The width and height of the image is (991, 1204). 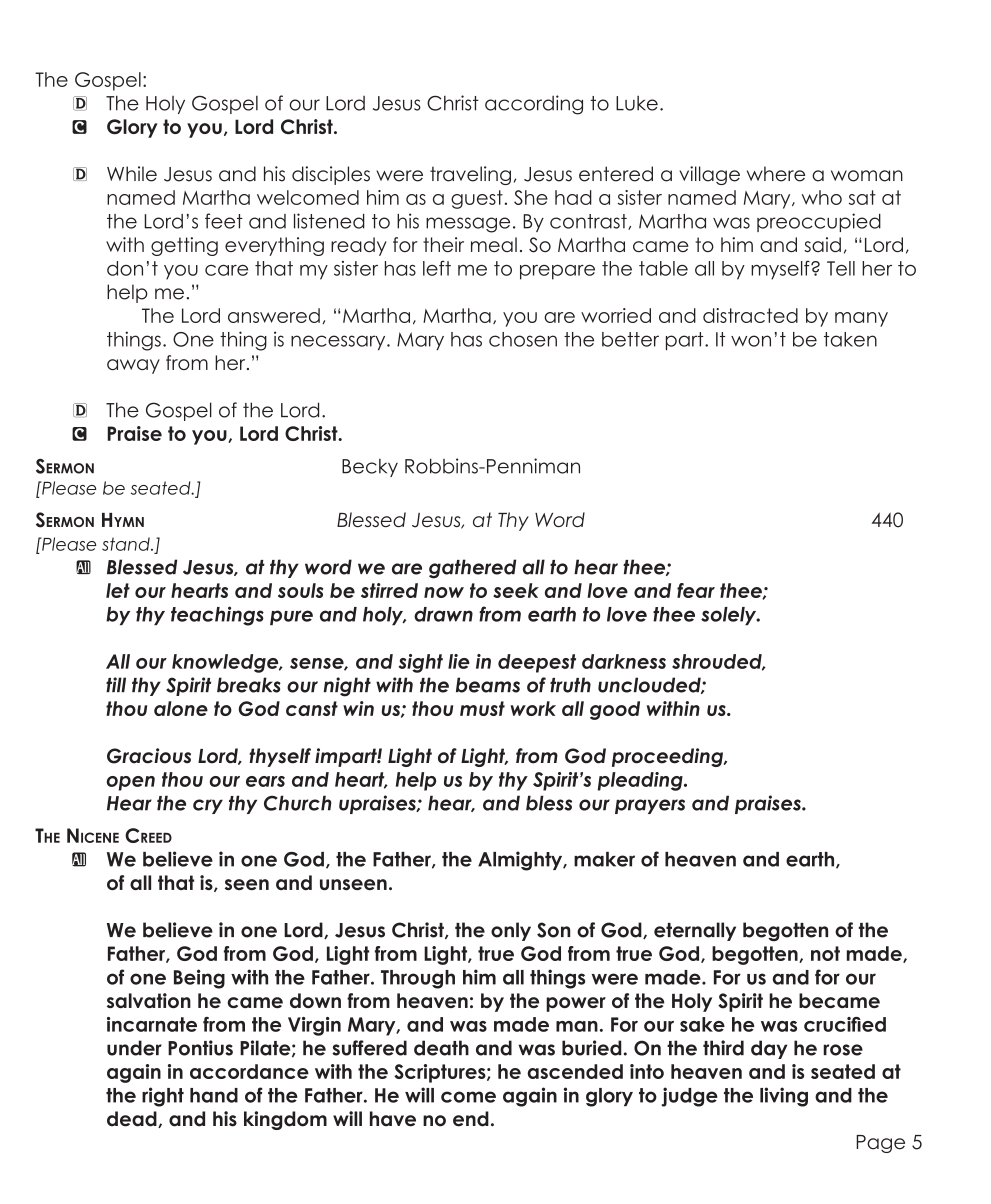 I want to click on must, so click(x=482, y=708).
